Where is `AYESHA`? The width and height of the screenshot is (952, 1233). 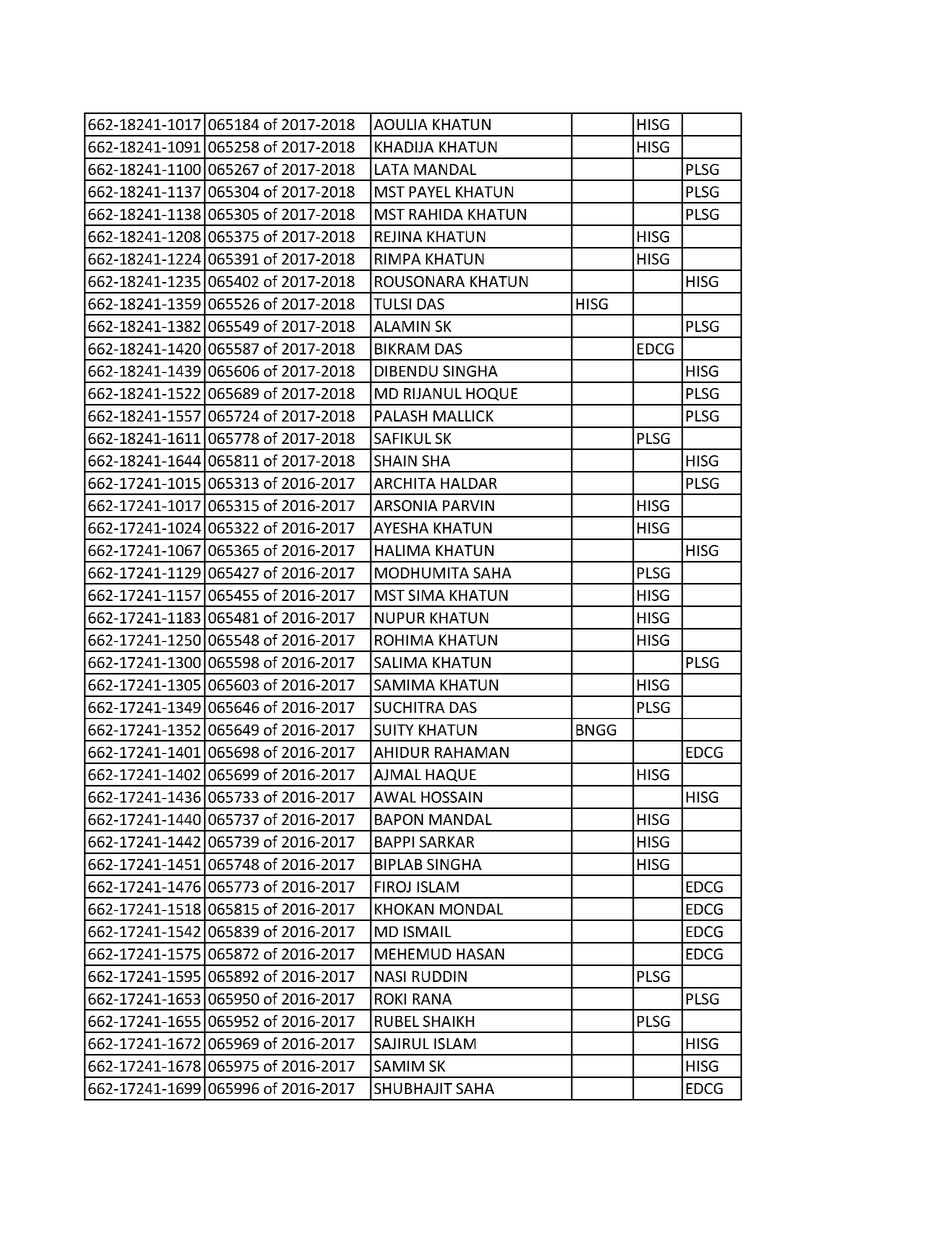
AYESHA is located at coordinates (401, 528).
